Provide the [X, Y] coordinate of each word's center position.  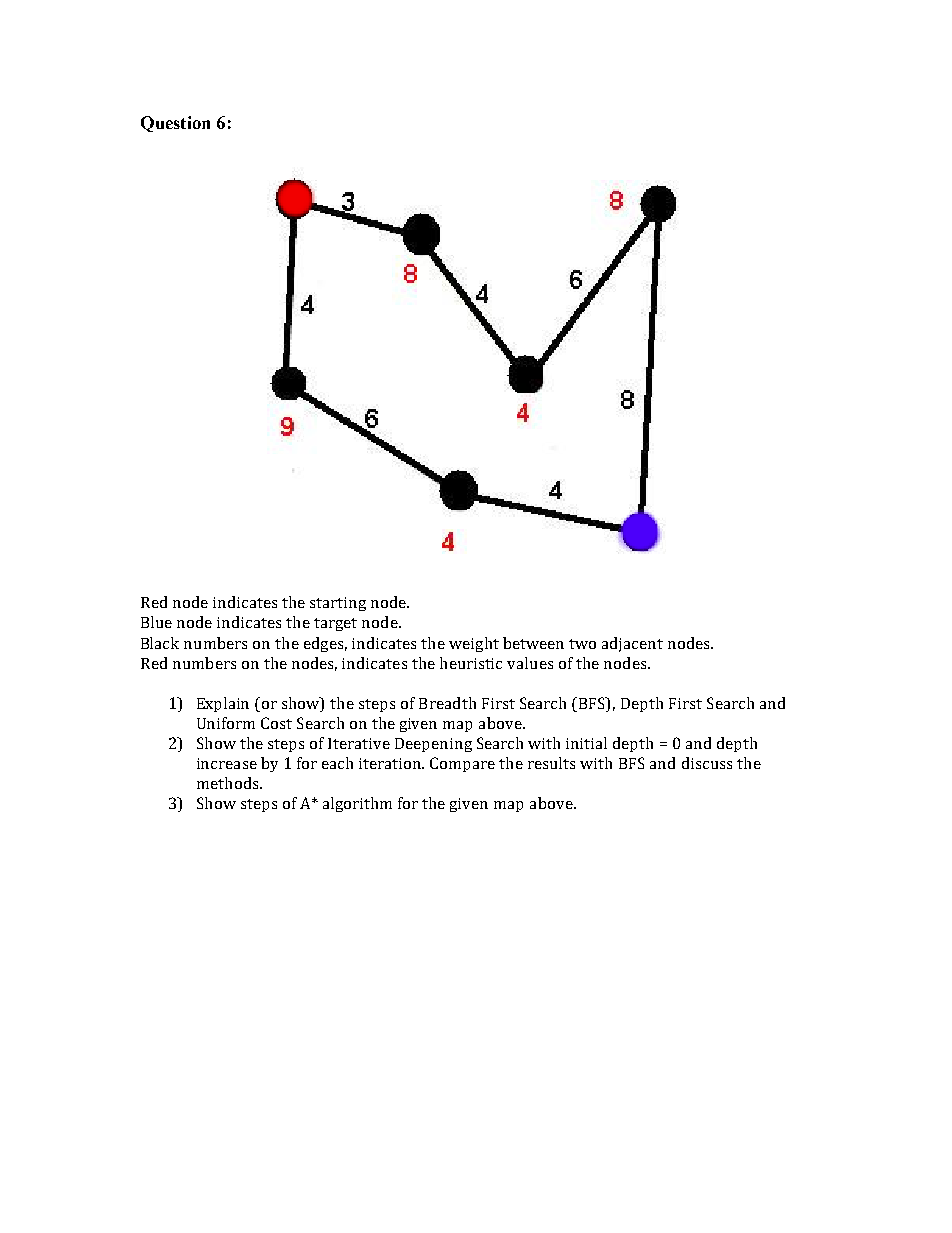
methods [229, 783]
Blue [156, 622]
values [530, 663]
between [533, 643]
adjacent [632, 644]
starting [338, 604]
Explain [223, 704]
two [582, 644]
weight [474, 644]
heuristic [471, 663]
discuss [707, 763]
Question [175, 124]
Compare [462, 764]
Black [160, 643]
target [335, 624]
